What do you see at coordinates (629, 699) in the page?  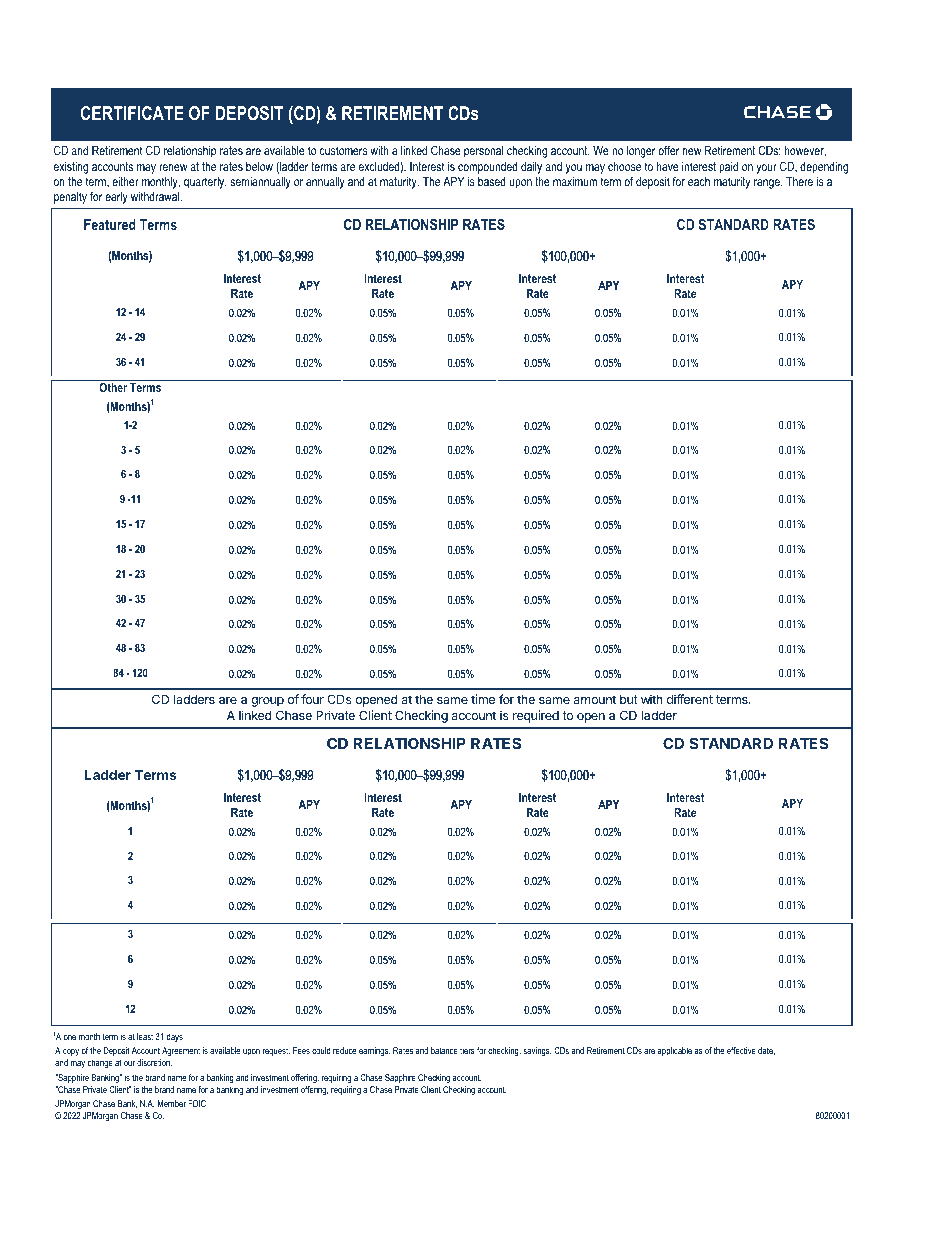 I see `but` at bounding box center [629, 699].
